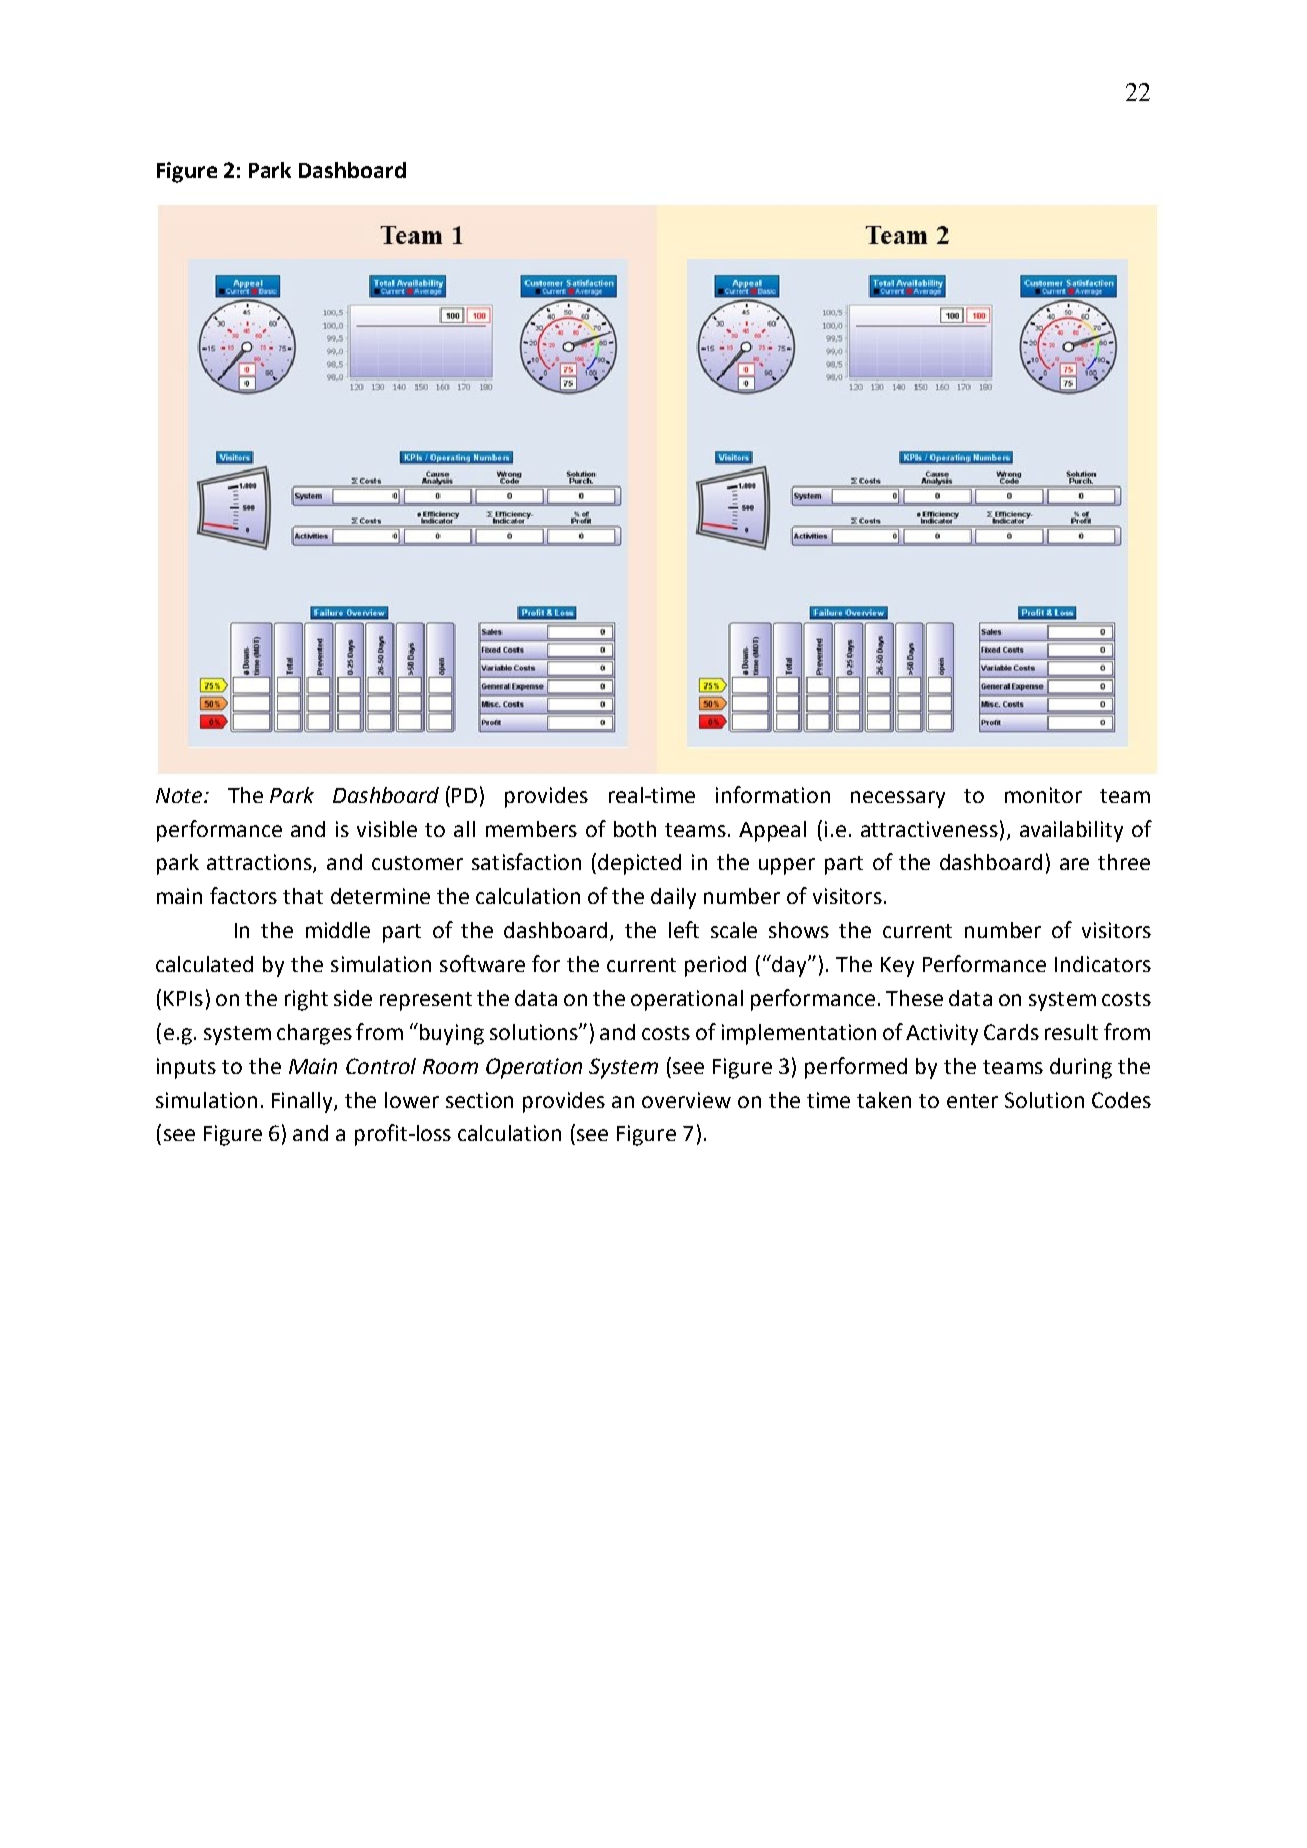  Describe the element at coordinates (684, 929) in the screenshot. I see `left` at that location.
